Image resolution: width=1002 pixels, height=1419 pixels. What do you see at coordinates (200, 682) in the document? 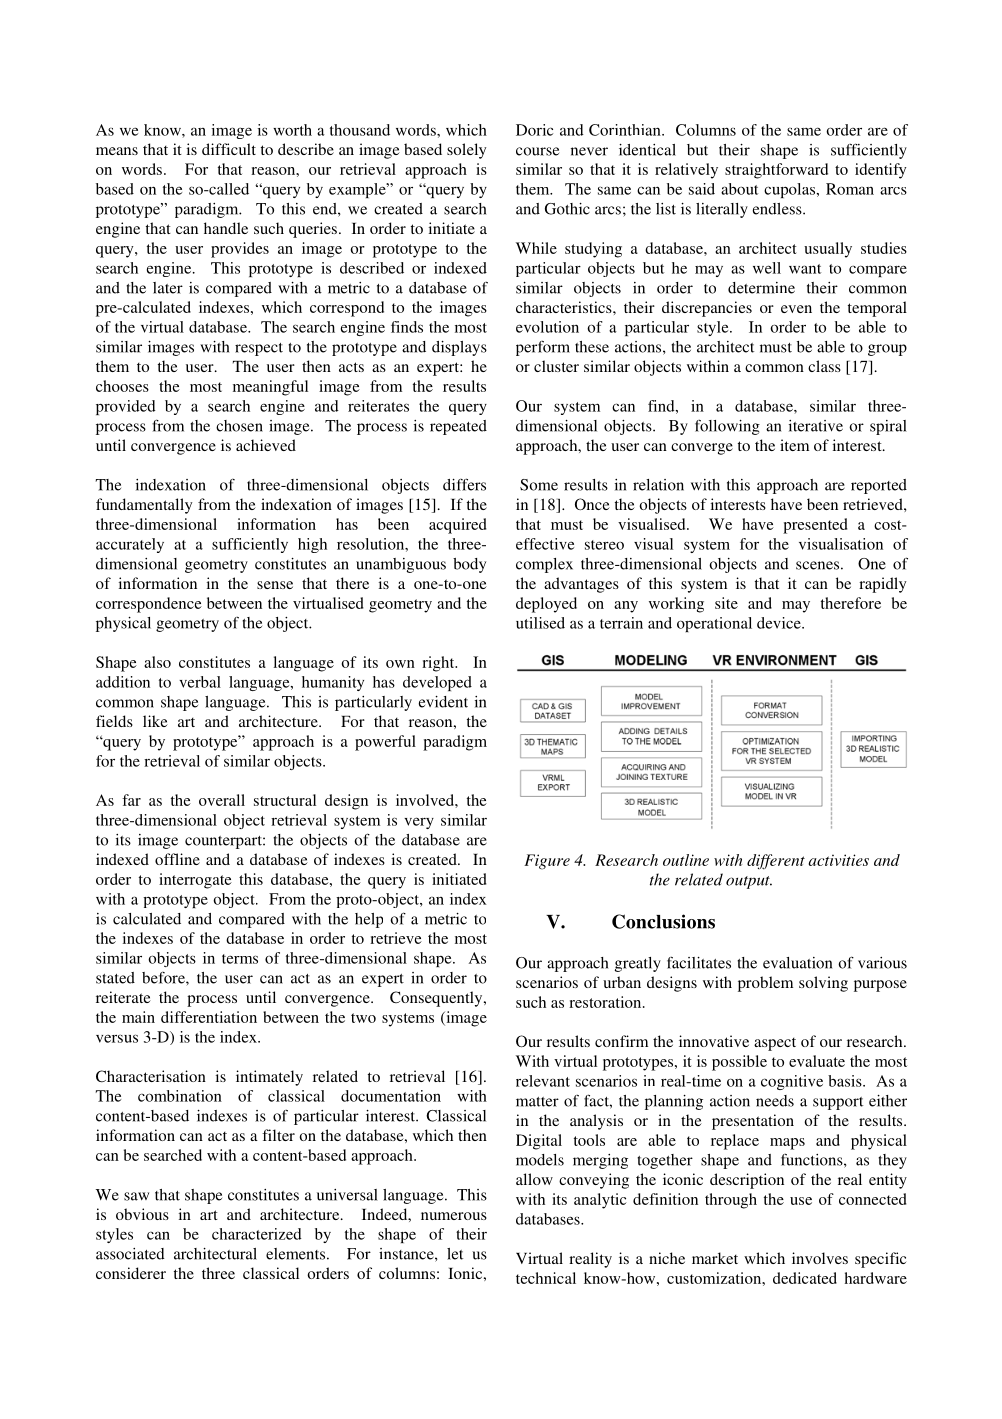
I see `verbal` at bounding box center [200, 682].
